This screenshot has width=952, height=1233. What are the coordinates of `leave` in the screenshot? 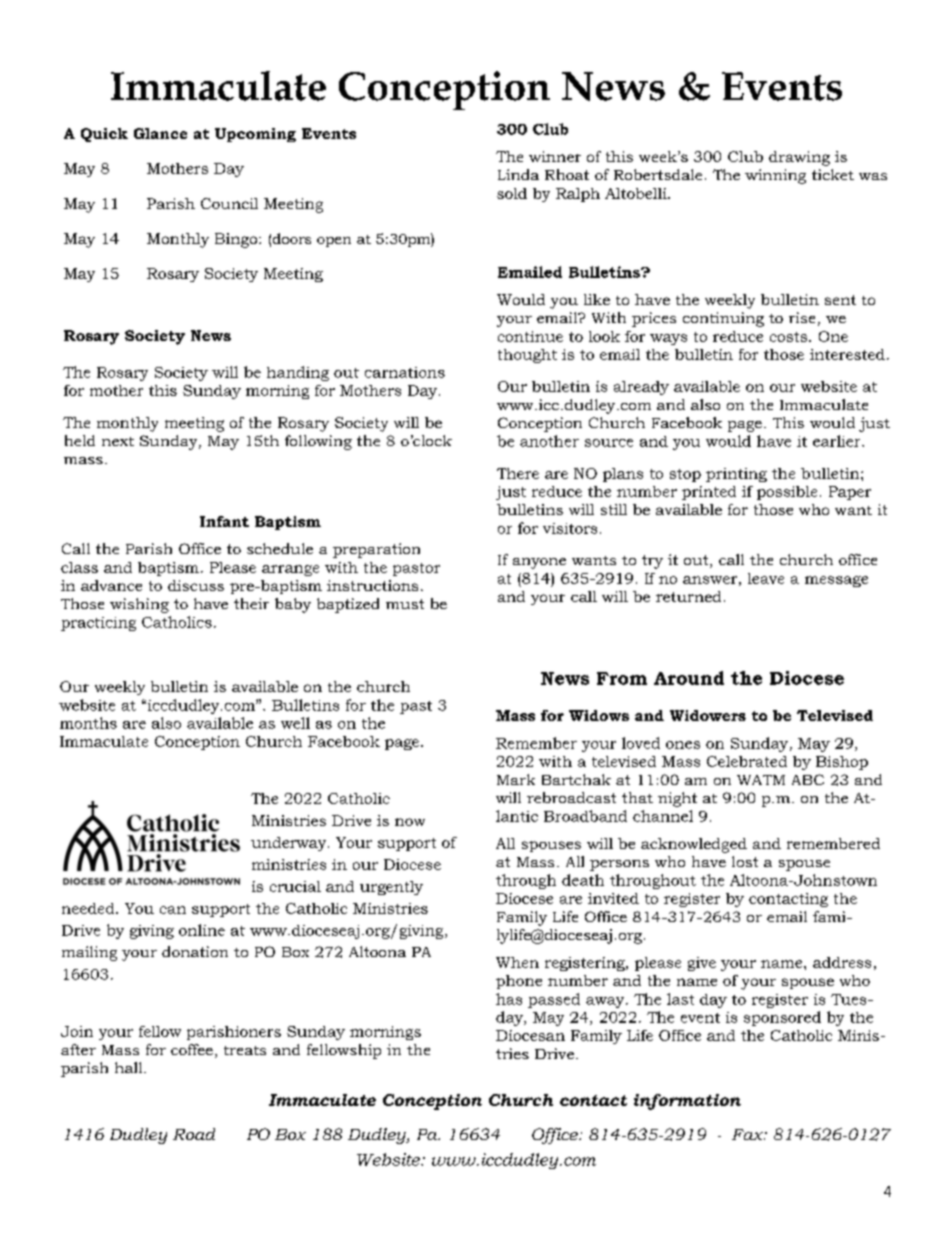 It's located at (766, 578).
